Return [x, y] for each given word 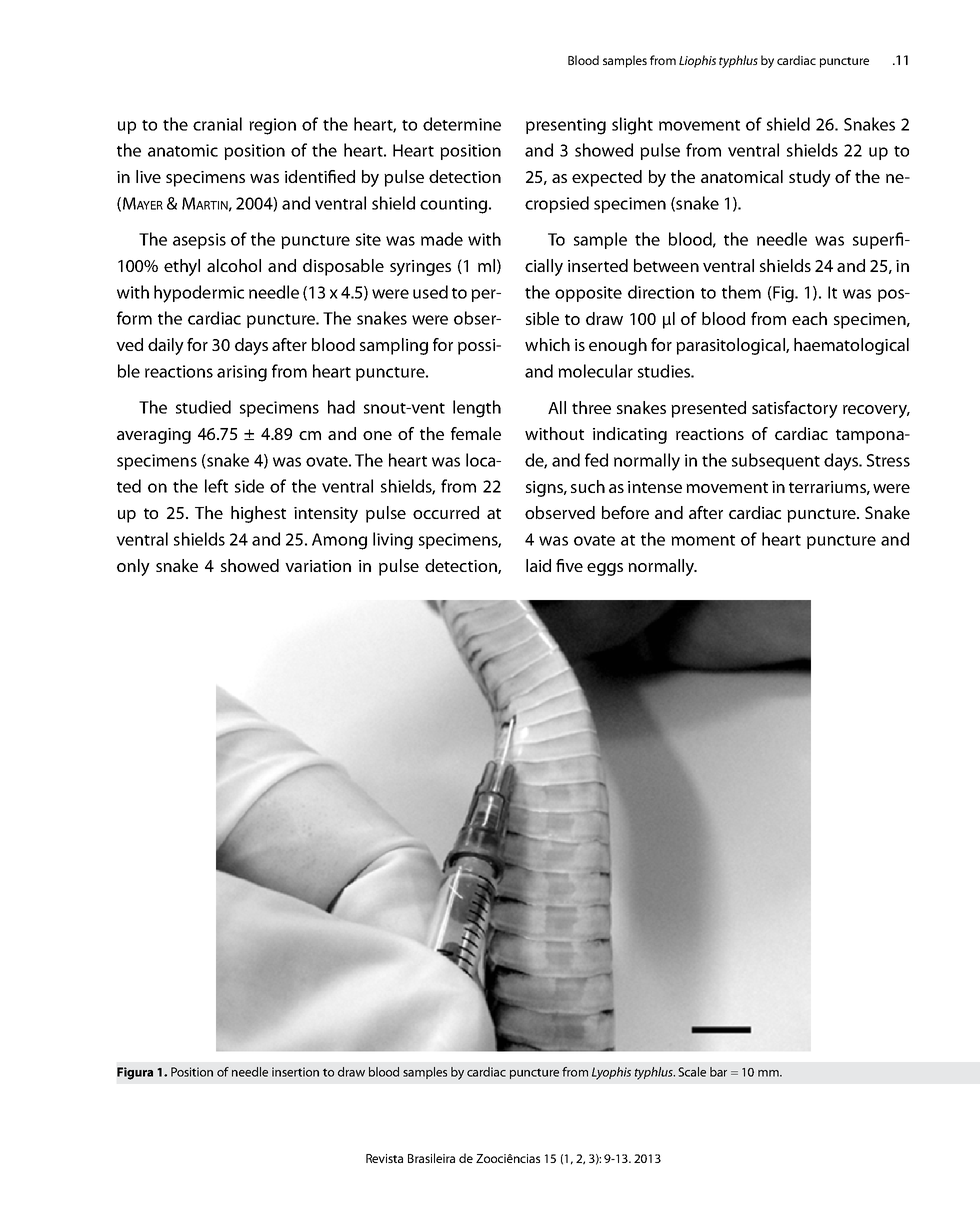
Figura [135, 1073]
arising [242, 373]
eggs [605, 569]
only [133, 567]
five [569, 565]
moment [703, 540]
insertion [295, 1072]
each [809, 318]
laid [538, 565]
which [547, 344]
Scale [692, 1072]
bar [718, 1072]
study [810, 178]
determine [462, 124]
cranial [217, 124]
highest [258, 514]
